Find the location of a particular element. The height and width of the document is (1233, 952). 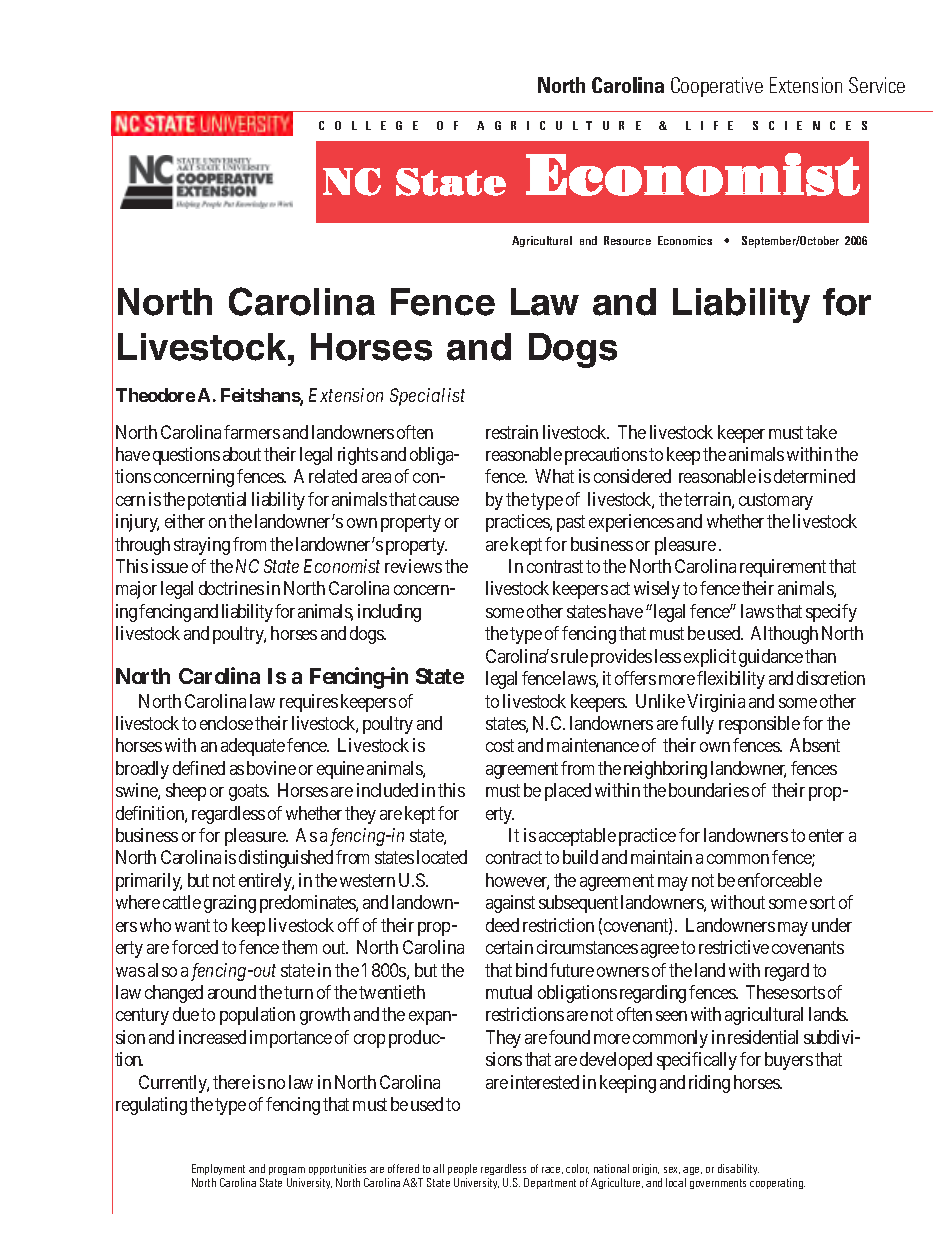

Theodore is located at coordinates (155, 395).
